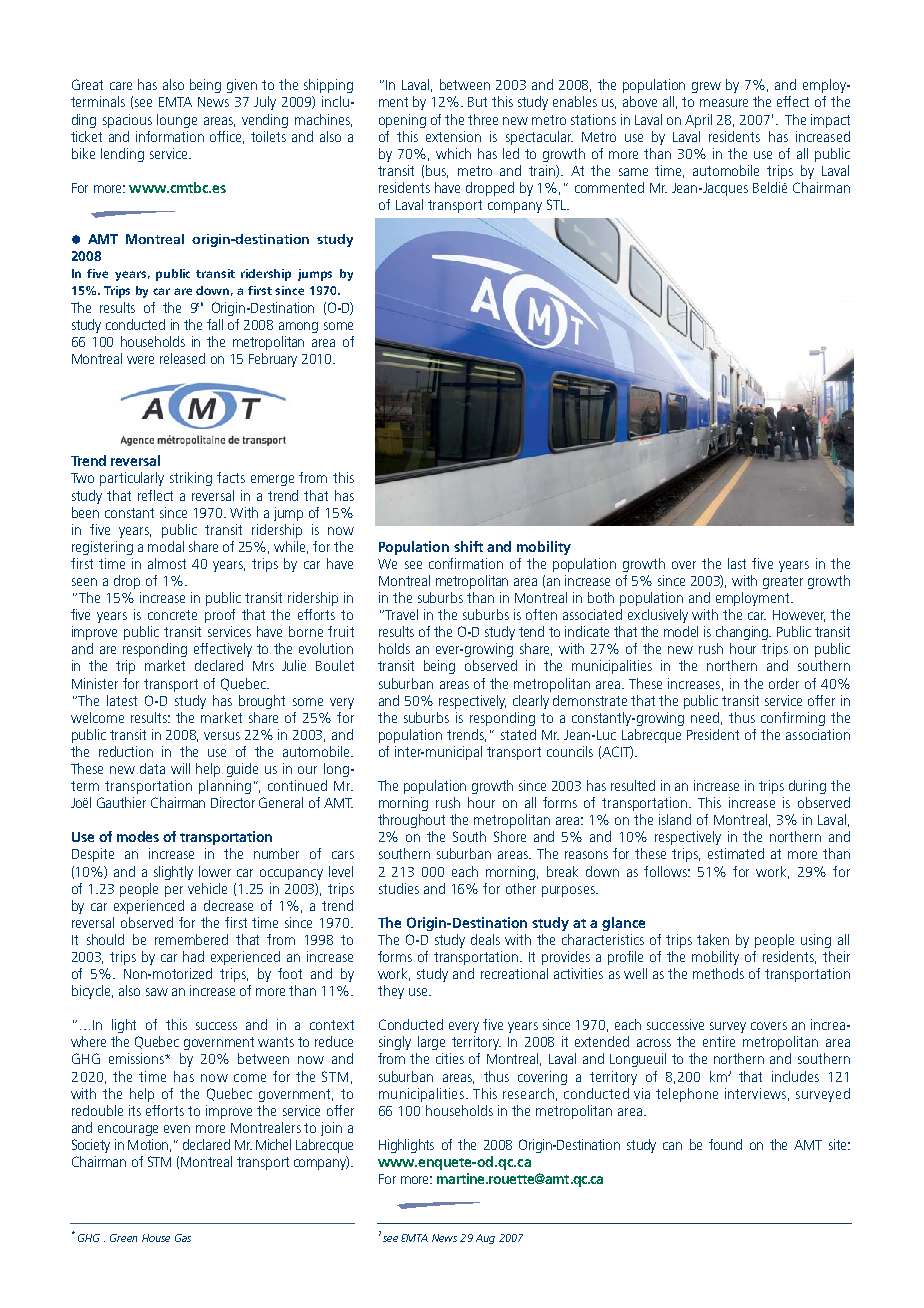 This image has height=1308, width=924. I want to click on among, so click(298, 327).
